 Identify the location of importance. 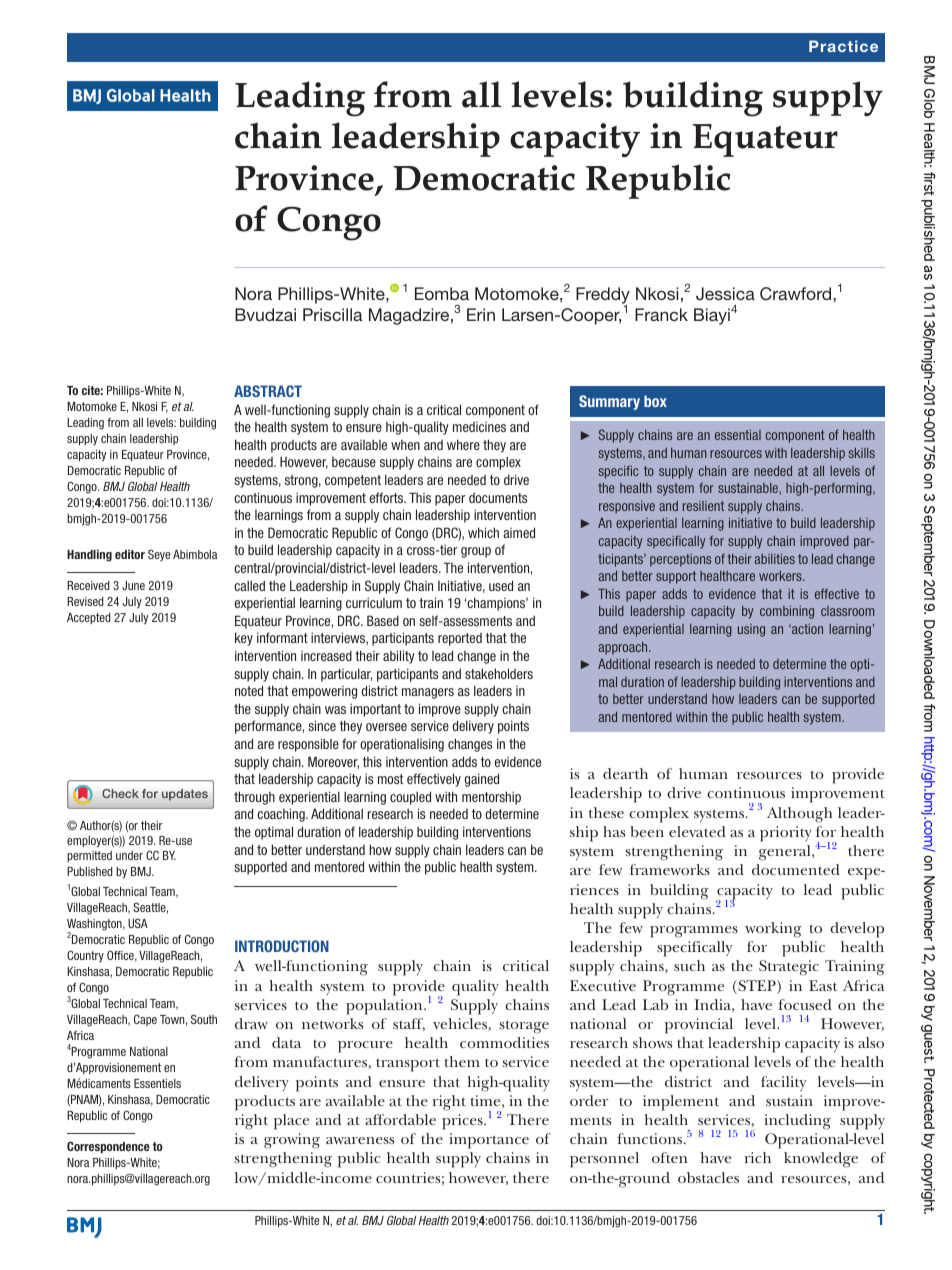
(489, 1141).
